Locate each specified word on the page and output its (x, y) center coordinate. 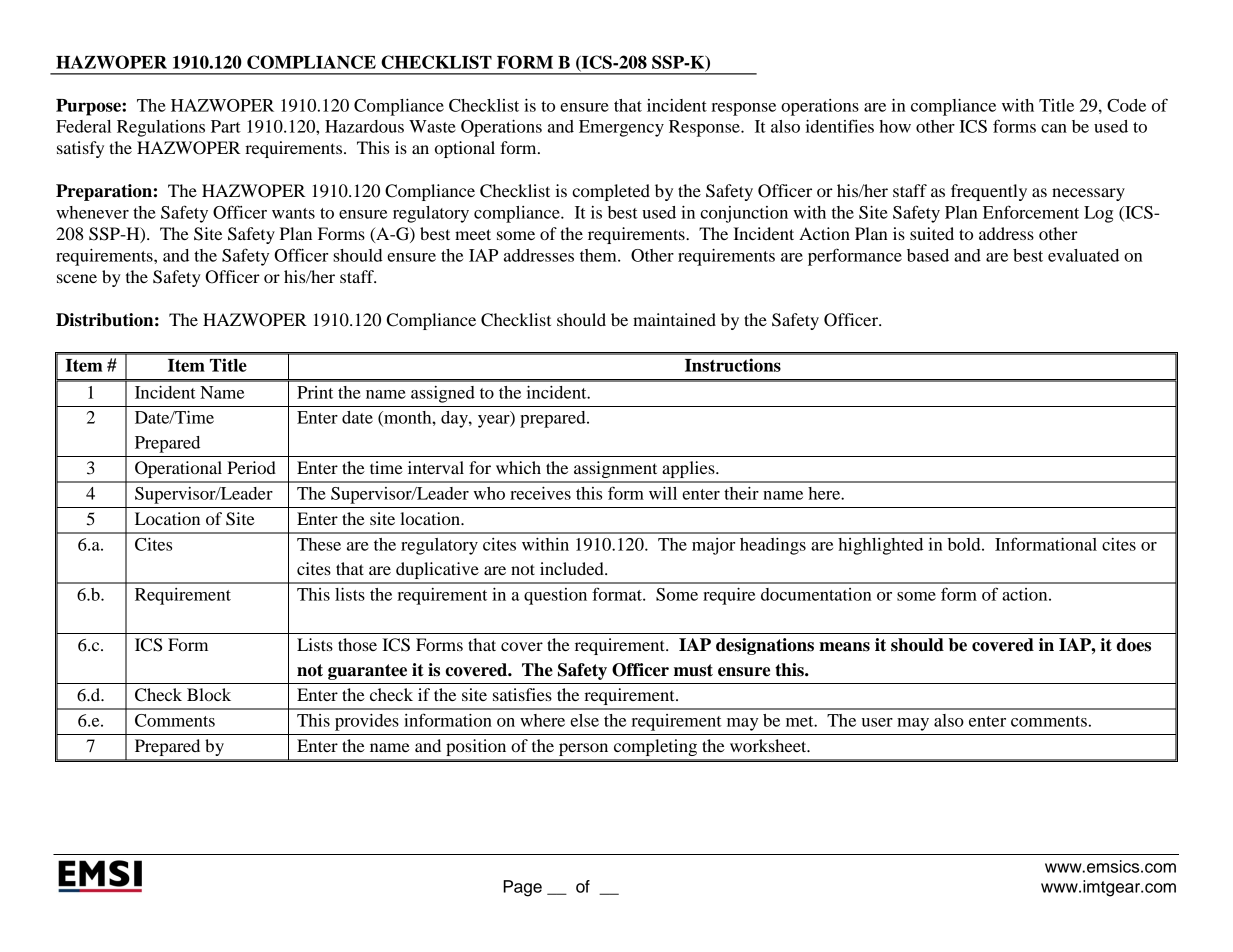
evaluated (1083, 255)
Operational (178, 469)
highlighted (880, 546)
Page (522, 888)
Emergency (621, 128)
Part (226, 126)
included (573, 568)
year (495, 421)
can (1054, 128)
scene (77, 278)
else (584, 720)
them (599, 255)
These (319, 544)
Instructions (733, 365)
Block (209, 694)
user (877, 722)
